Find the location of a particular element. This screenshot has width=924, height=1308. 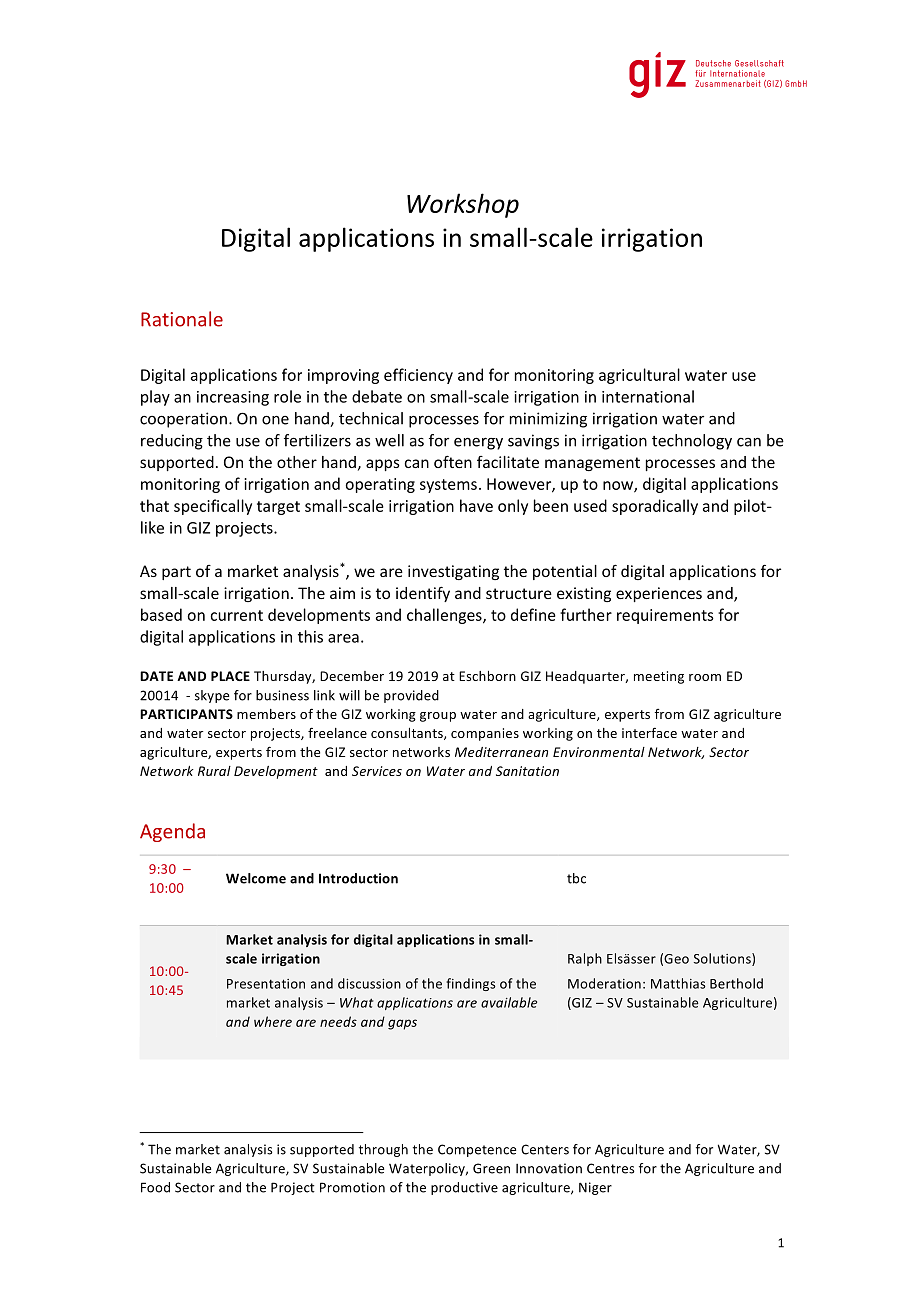

Presentation is located at coordinates (266, 984).
